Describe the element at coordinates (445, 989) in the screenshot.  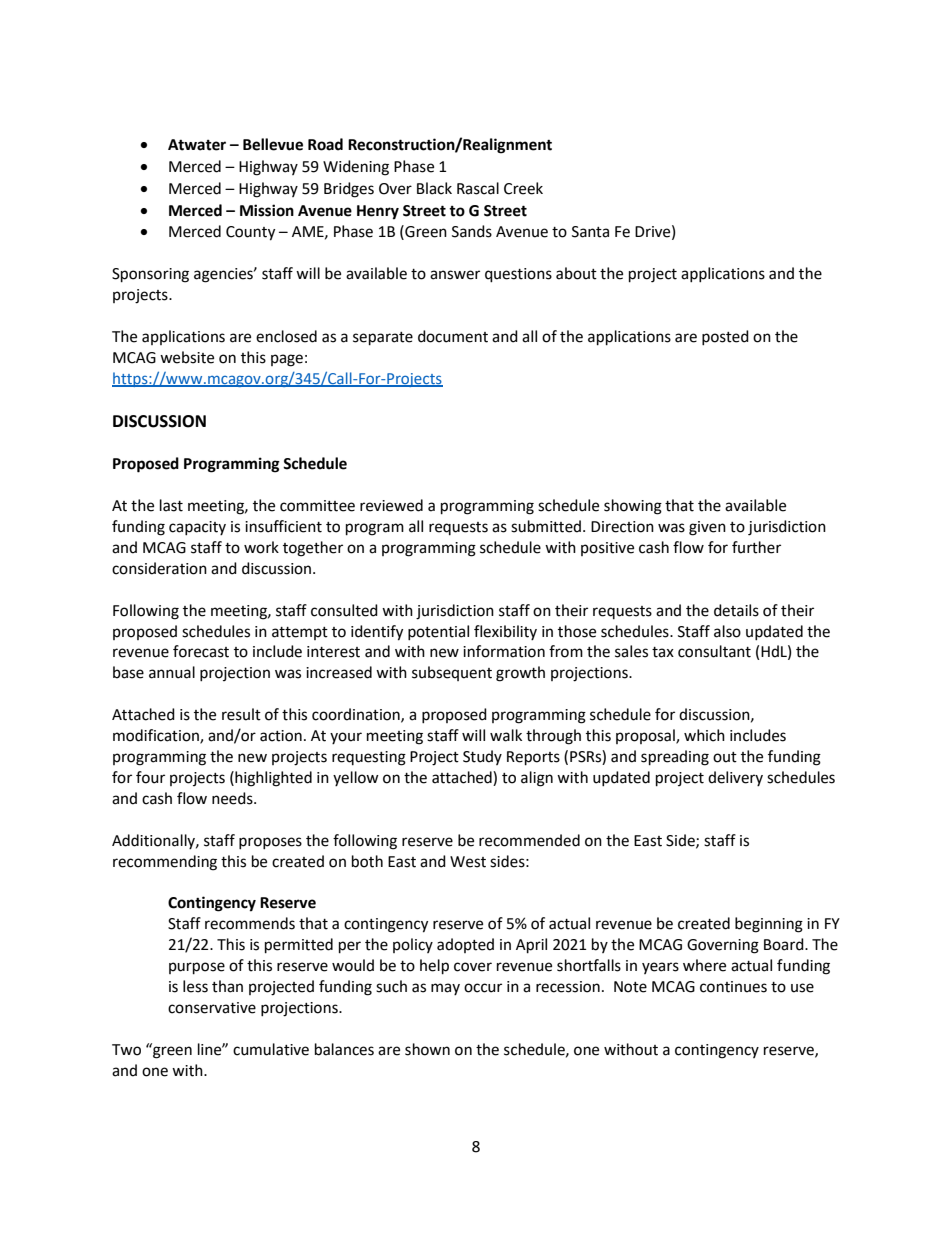
I see `may` at that location.
